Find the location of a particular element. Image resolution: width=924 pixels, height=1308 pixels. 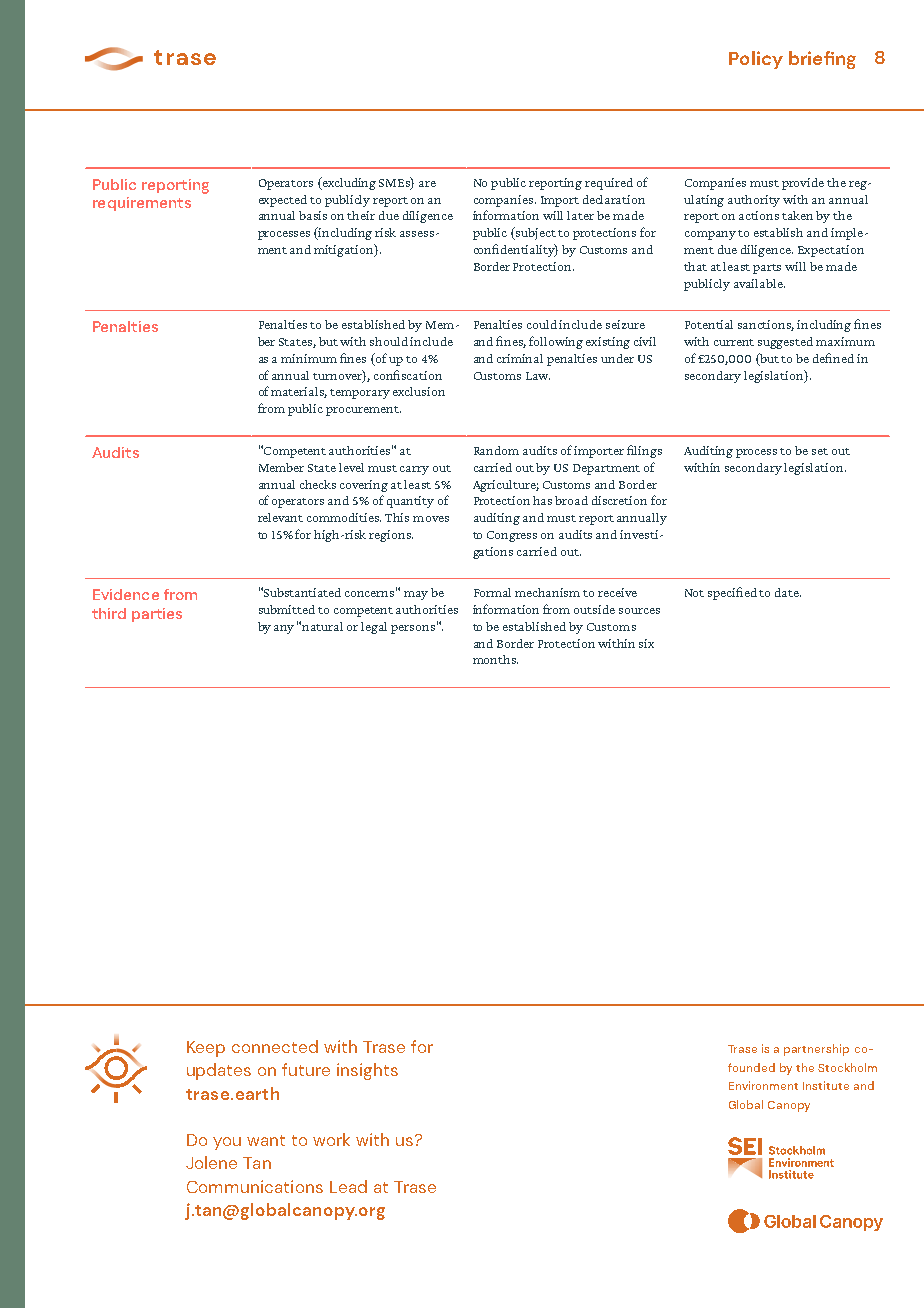

are is located at coordinates (427, 184).
